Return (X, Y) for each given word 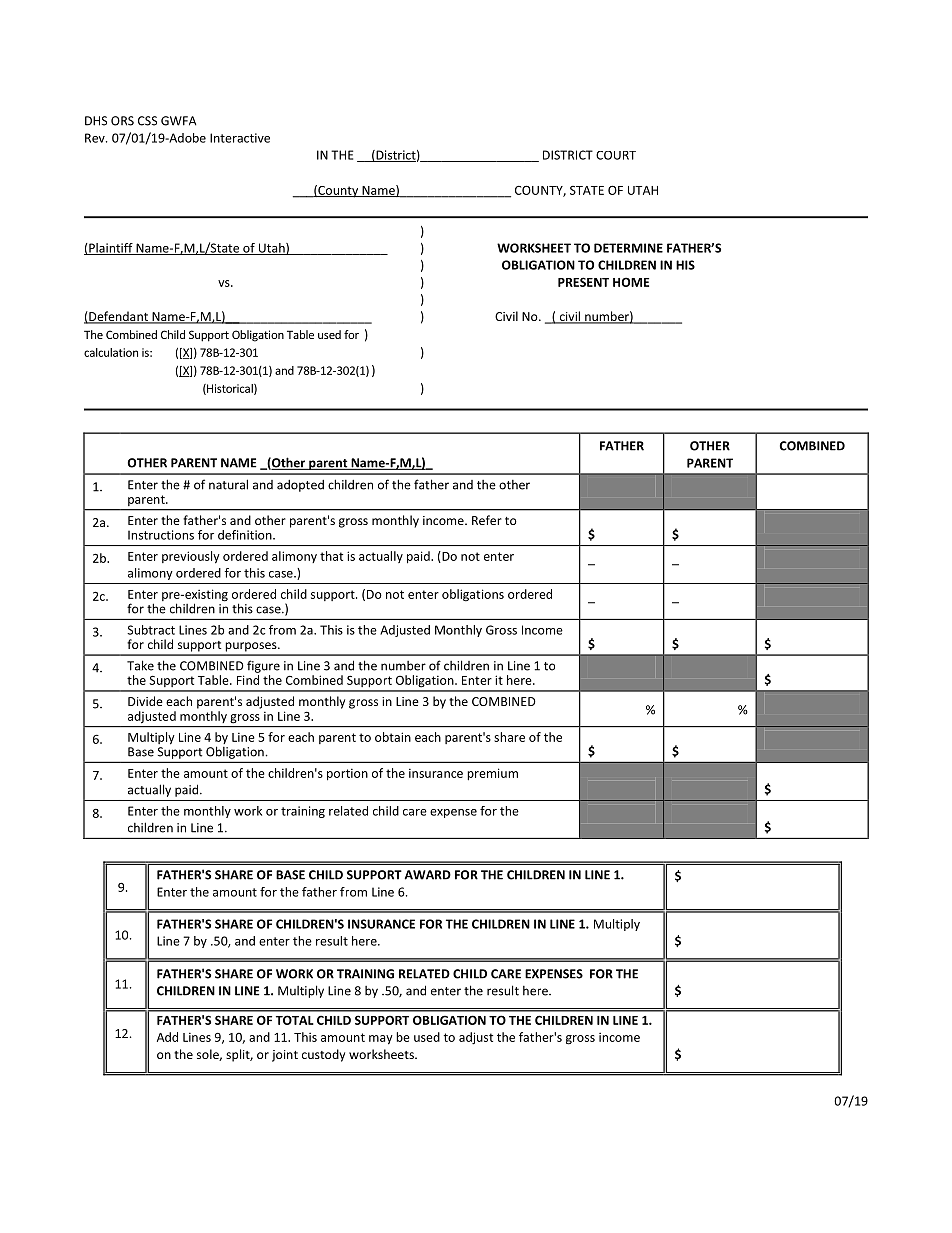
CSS (147, 121)
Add (167, 1037)
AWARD (428, 875)
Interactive (240, 138)
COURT (616, 155)
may (381, 1040)
